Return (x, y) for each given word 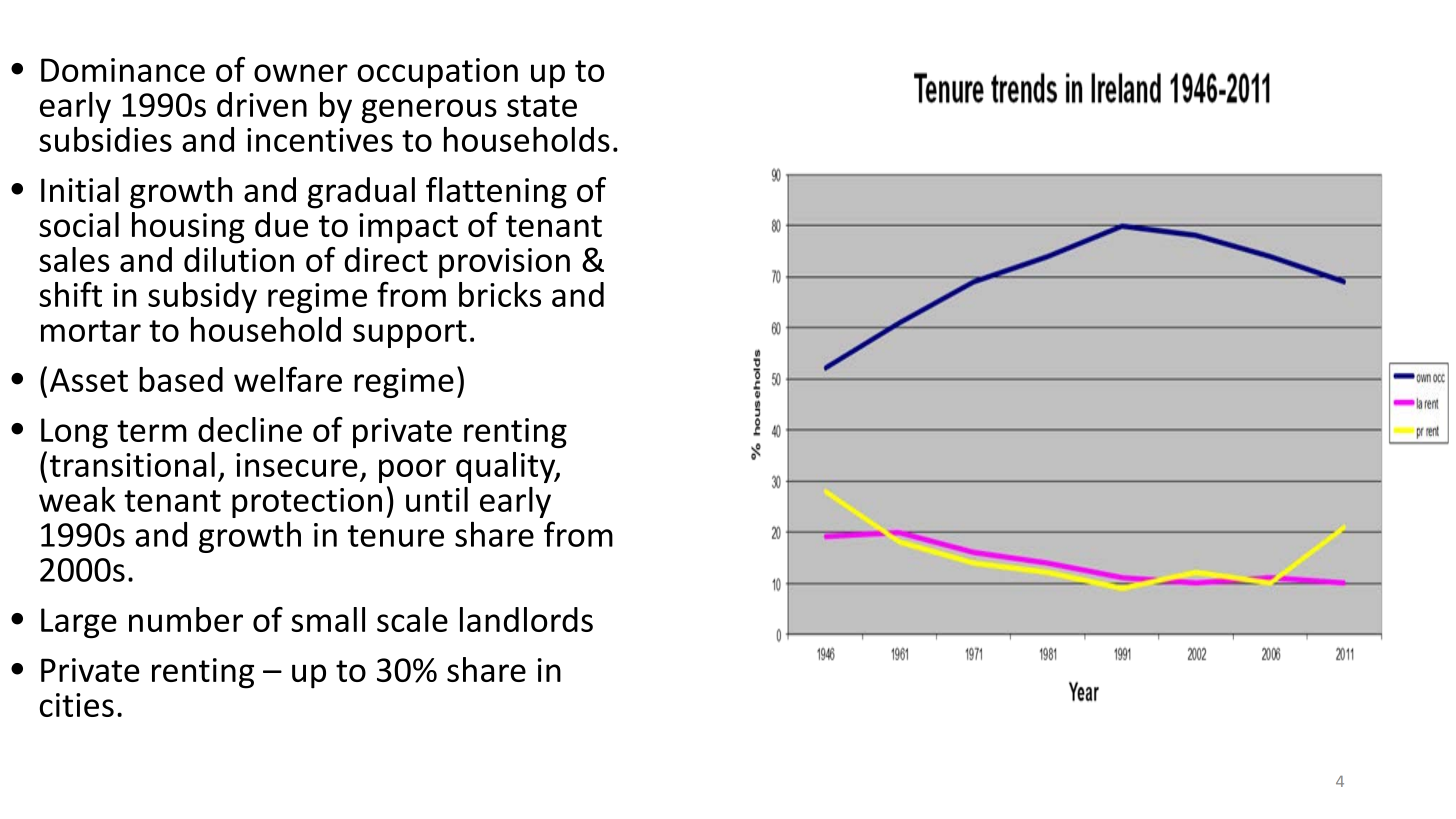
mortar (91, 331)
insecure (297, 465)
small (328, 619)
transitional (132, 464)
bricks (500, 294)
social (79, 224)
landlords (526, 619)
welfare (288, 379)
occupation (437, 73)
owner (301, 73)
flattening (496, 193)
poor (412, 471)
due (281, 224)
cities (77, 705)
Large (79, 623)
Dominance (123, 70)
